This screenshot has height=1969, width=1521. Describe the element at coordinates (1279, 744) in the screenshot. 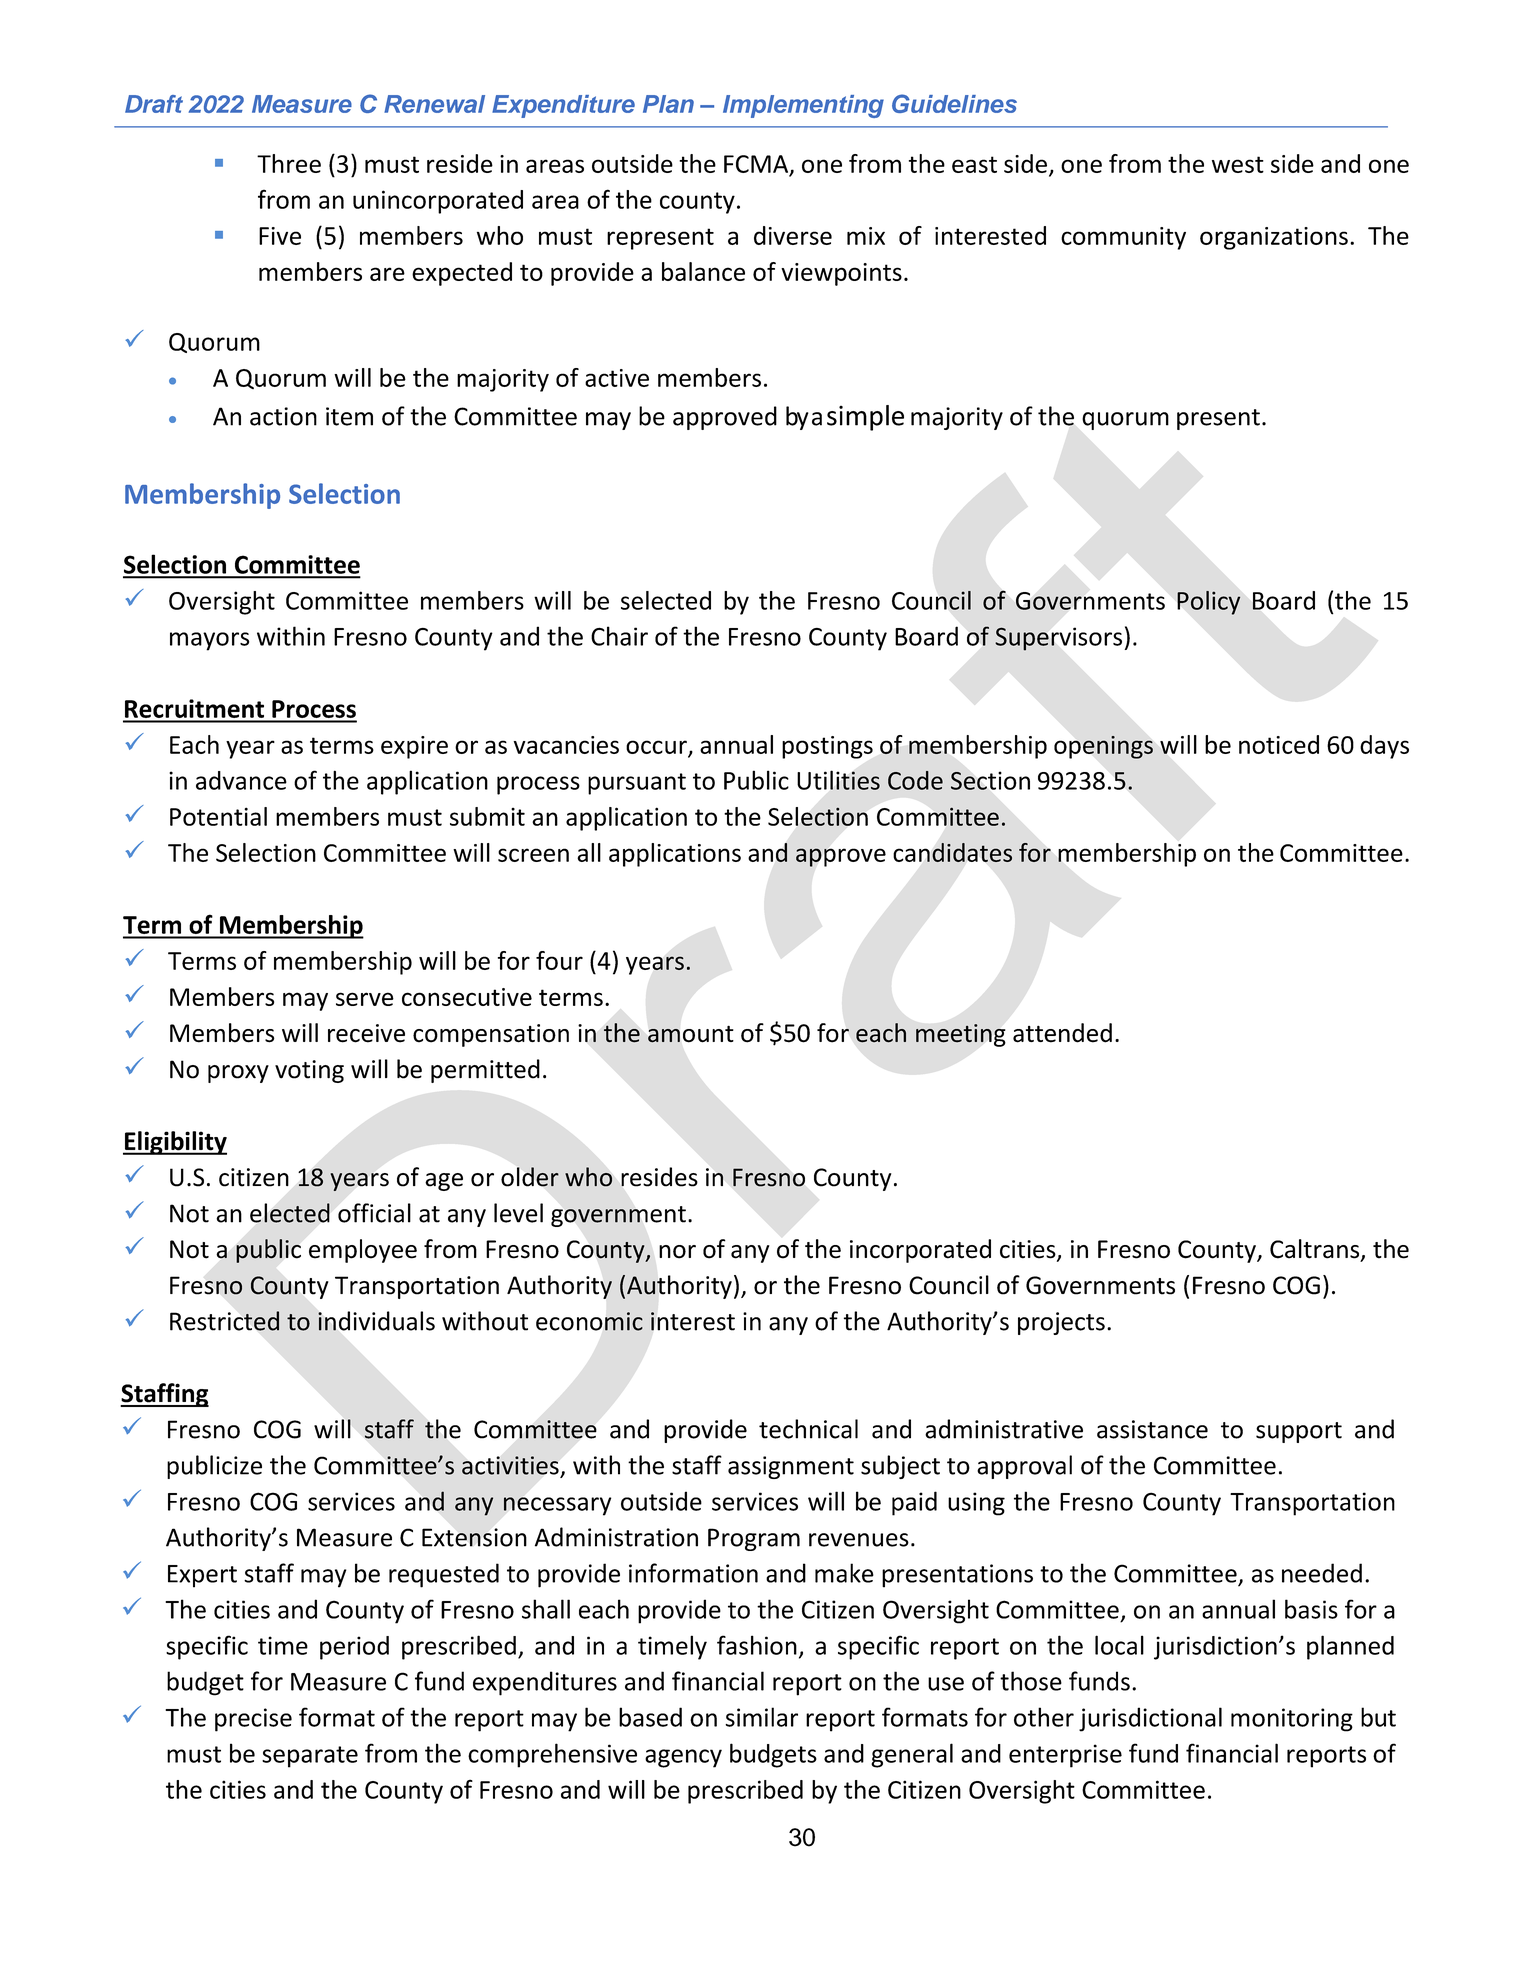

I see `noticed` at that location.
